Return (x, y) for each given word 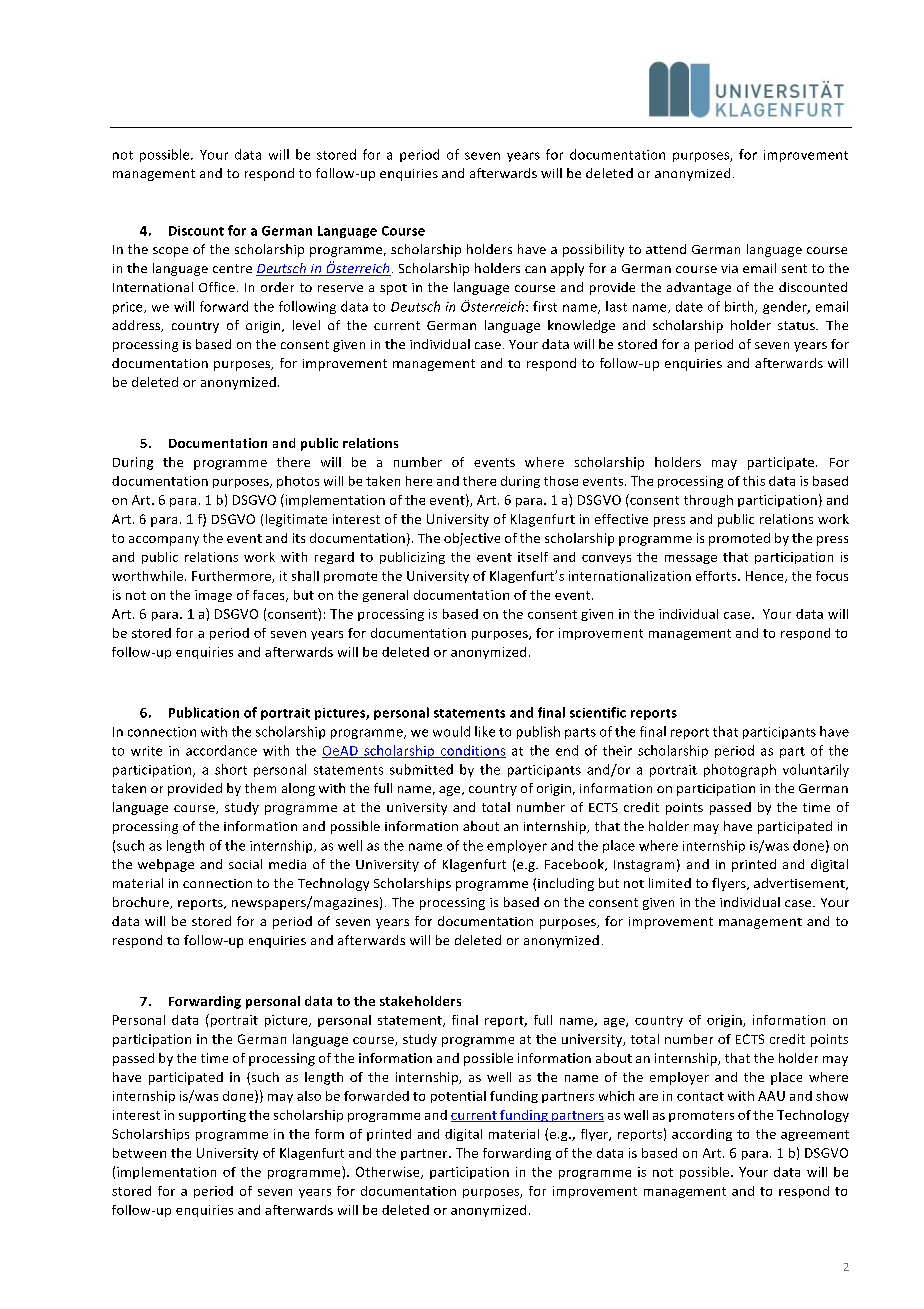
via (729, 268)
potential (458, 1097)
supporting (212, 1116)
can (535, 269)
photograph (740, 770)
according (702, 1135)
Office (217, 287)
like (485, 731)
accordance (221, 750)
